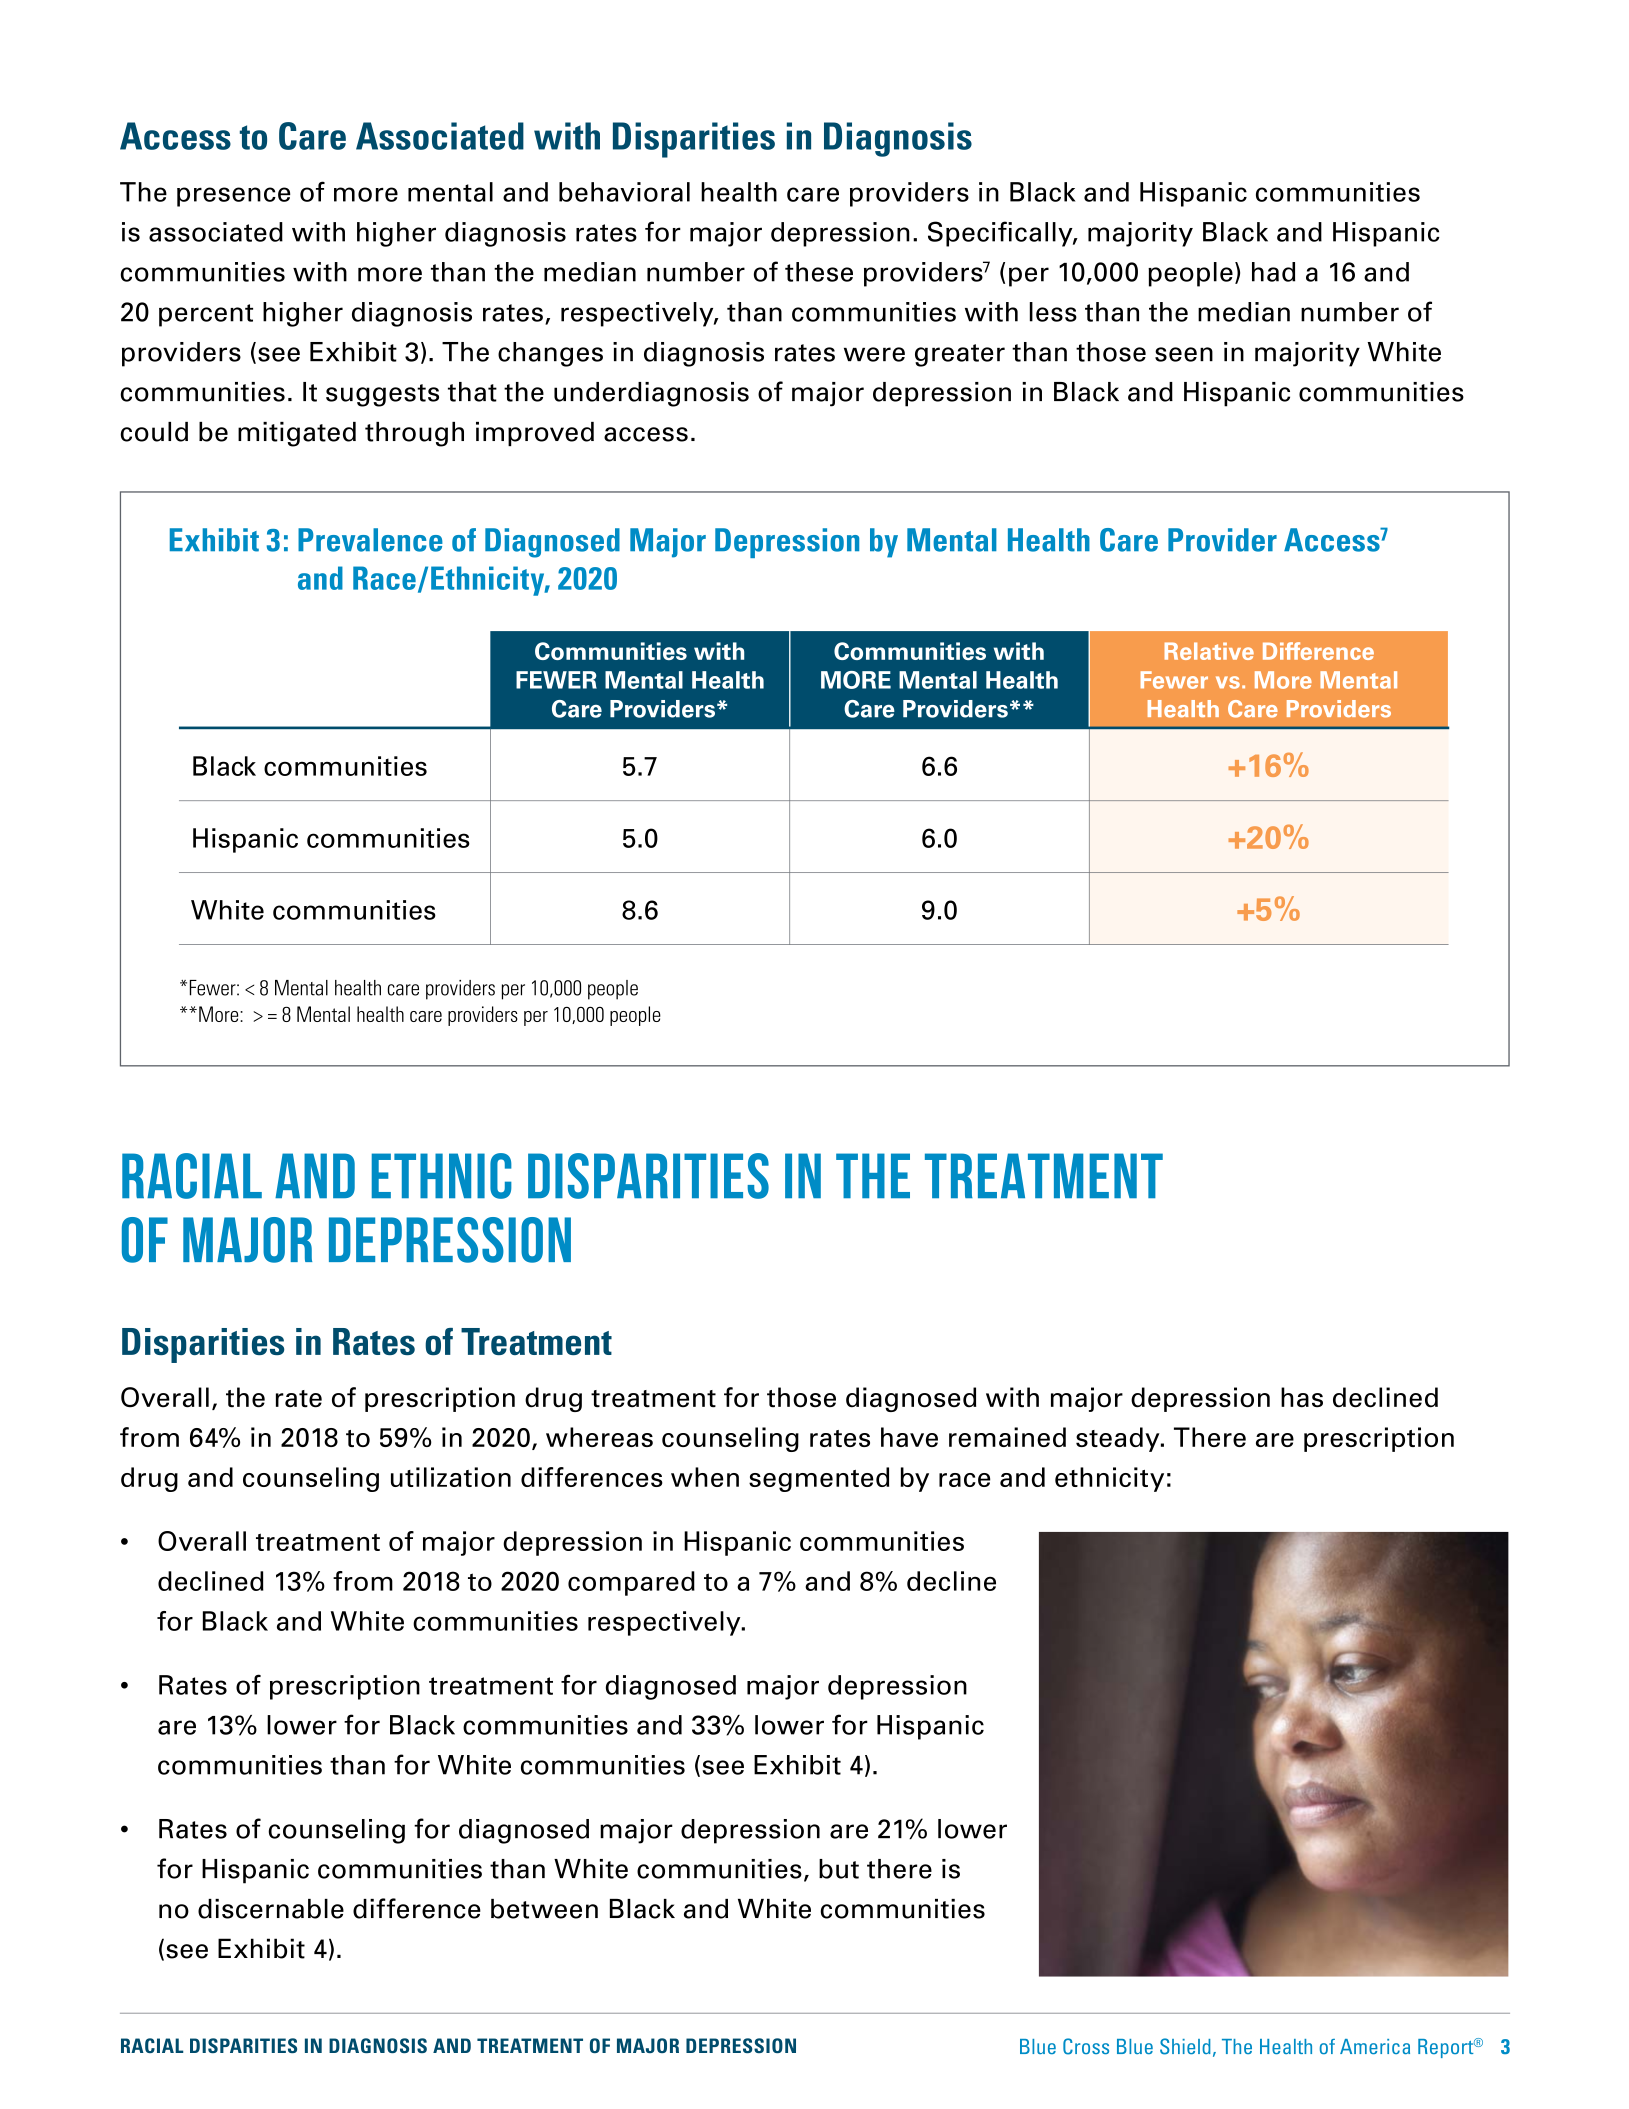  I want to click on discernable, so click(271, 1909).
